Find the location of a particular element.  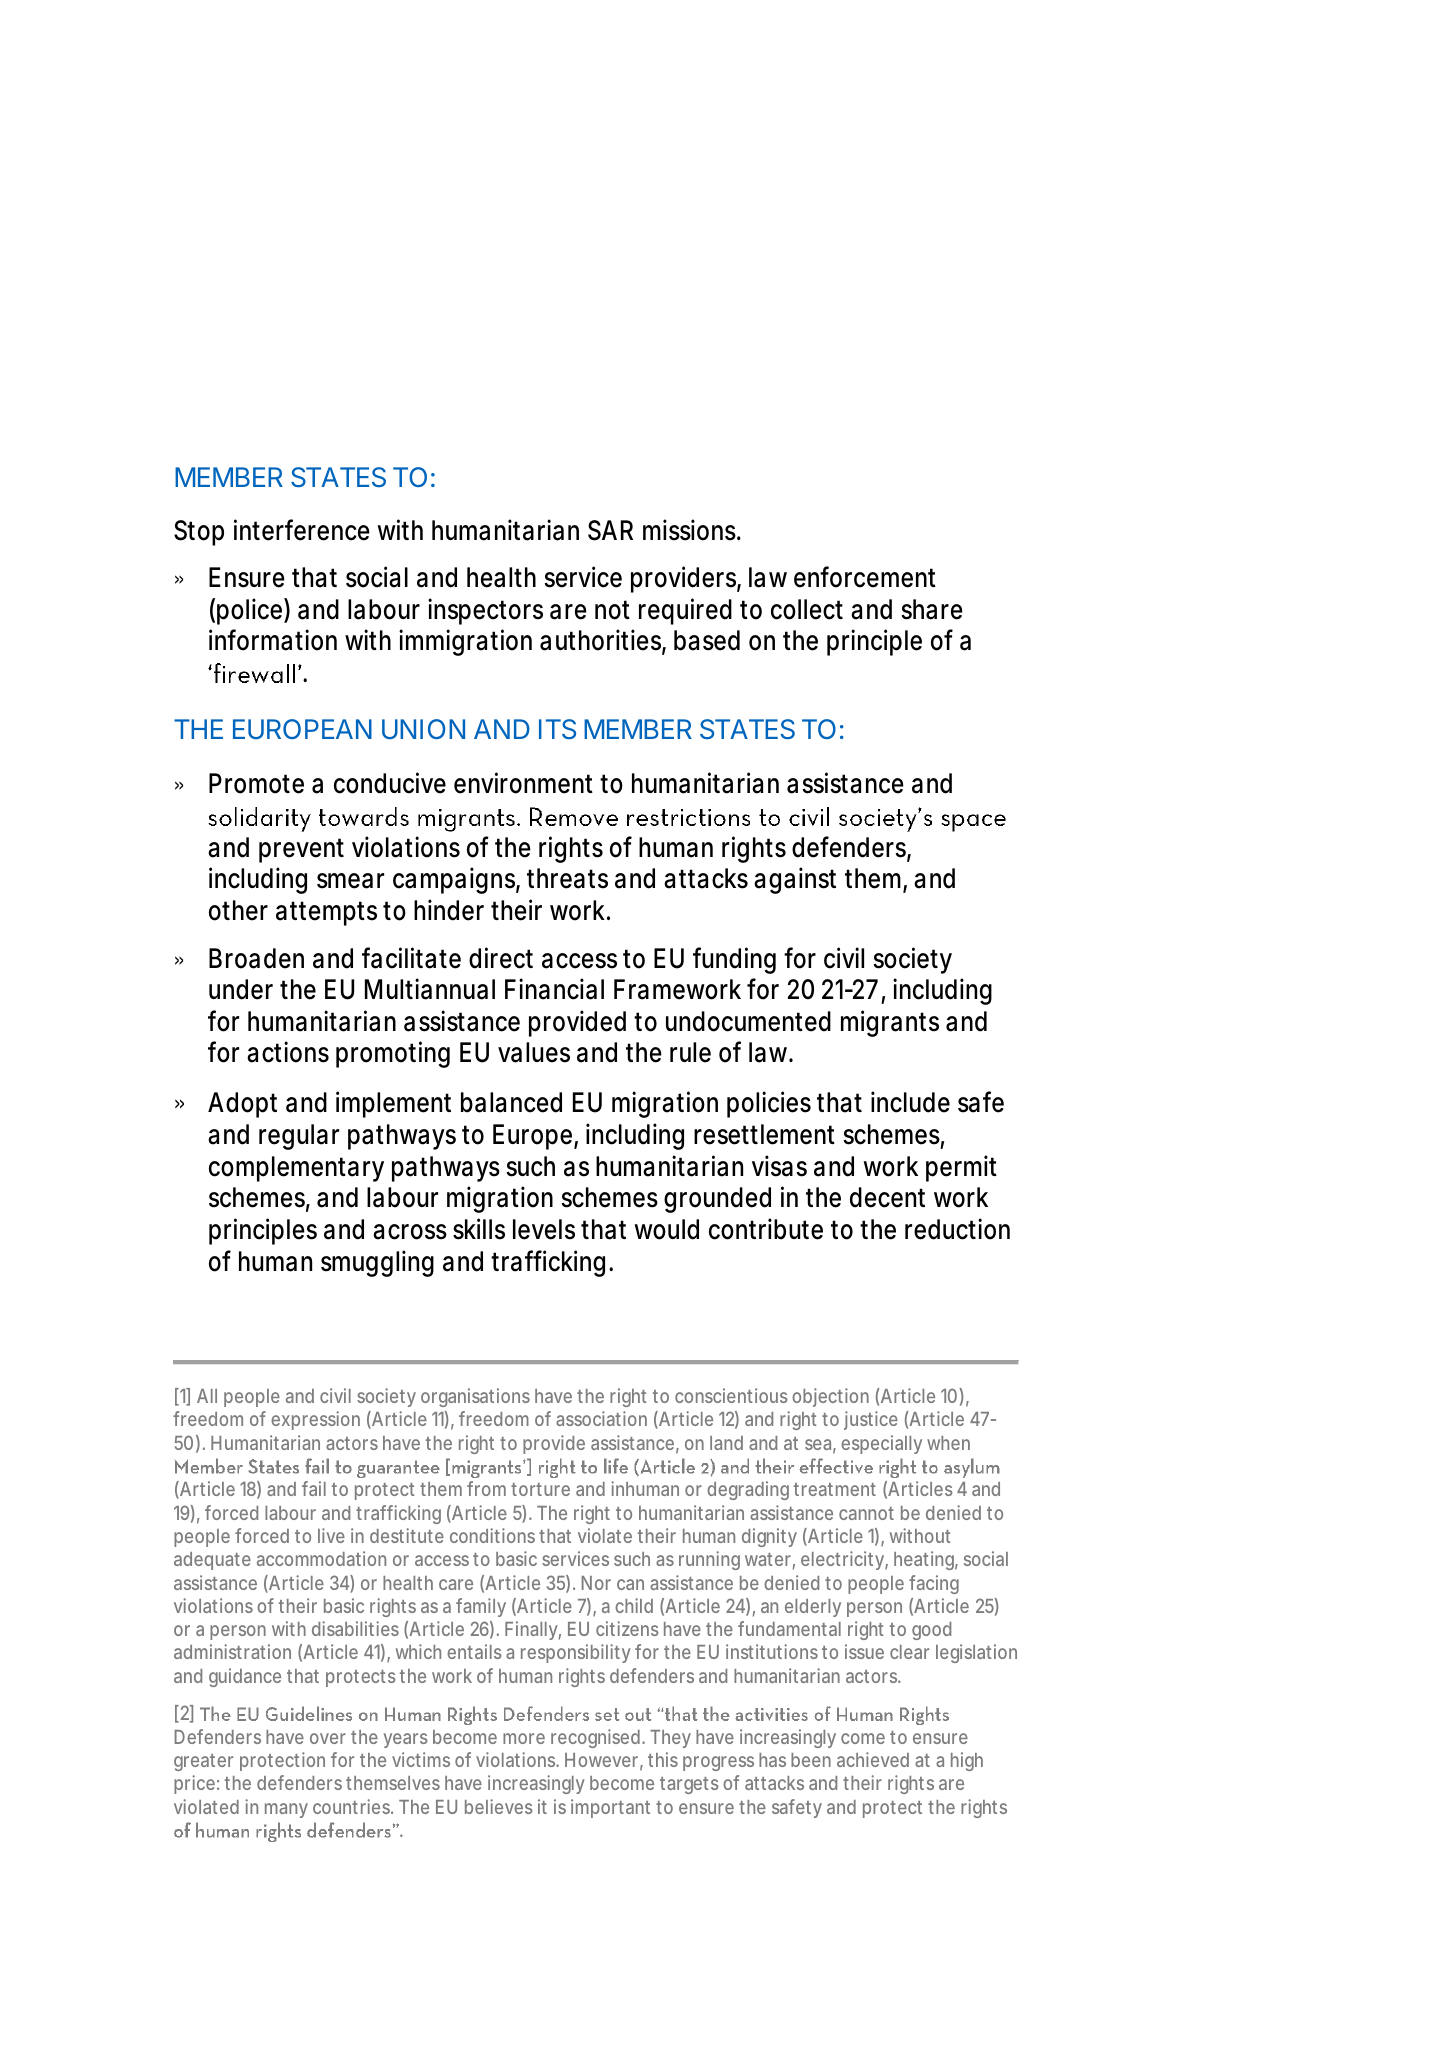

high is located at coordinates (967, 1761).
